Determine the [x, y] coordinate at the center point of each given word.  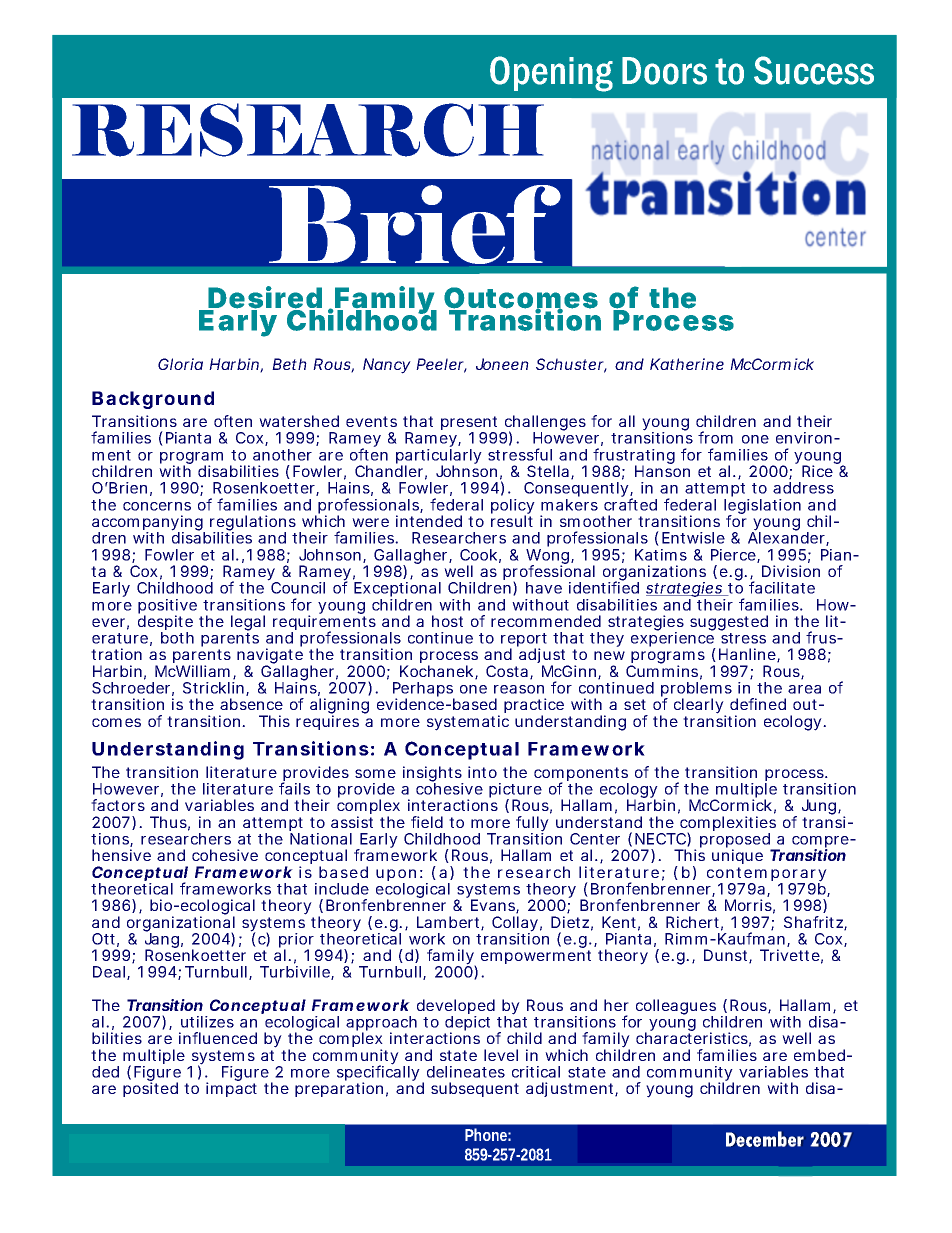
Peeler [441, 365]
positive [167, 607]
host [447, 621]
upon [396, 876]
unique [737, 856]
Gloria [180, 364]
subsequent [475, 1089]
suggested [729, 623]
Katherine [687, 364]
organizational [181, 924]
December [765, 1139]
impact [231, 1089]
